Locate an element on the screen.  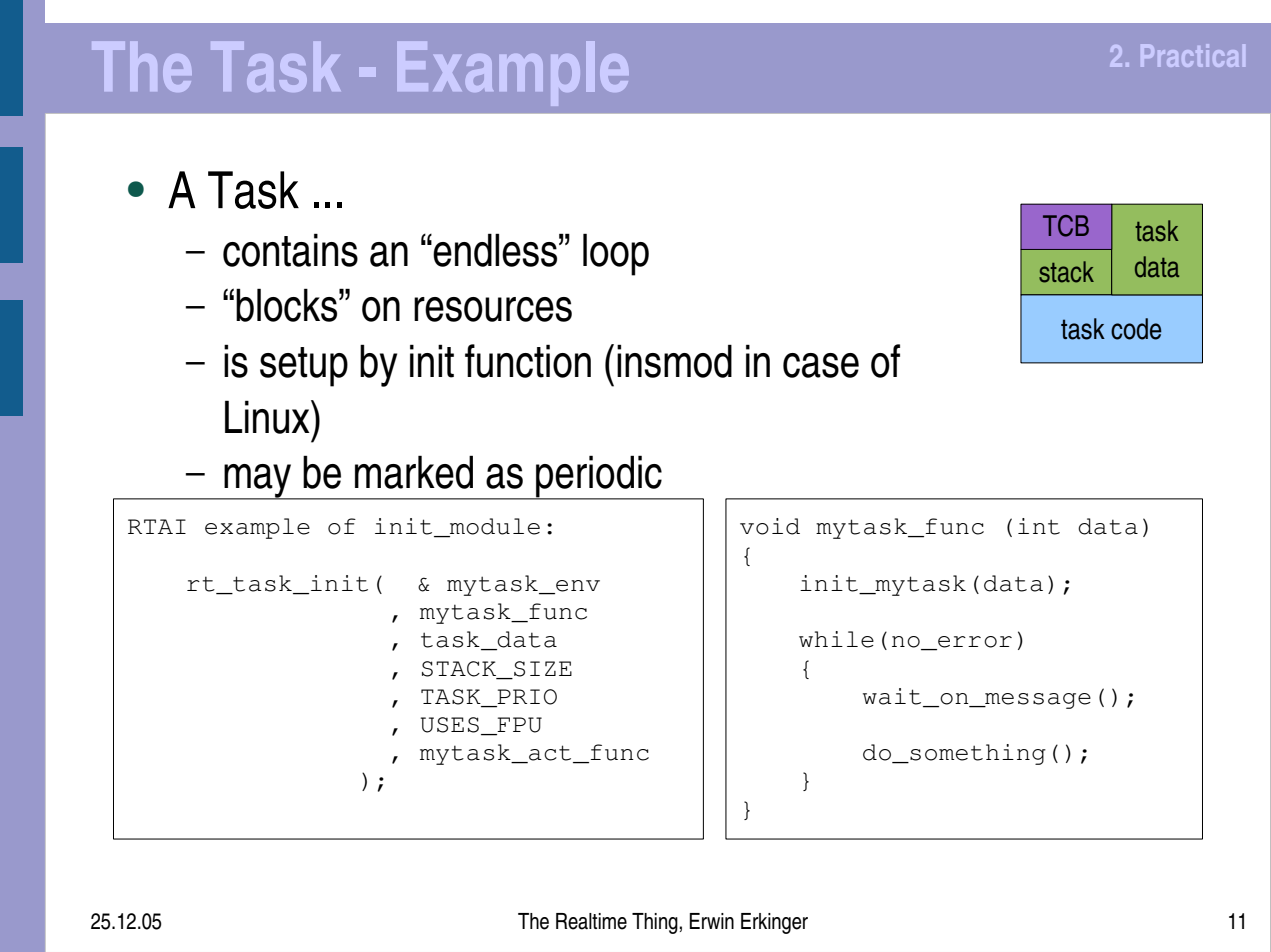
void is located at coordinates (770, 526).
